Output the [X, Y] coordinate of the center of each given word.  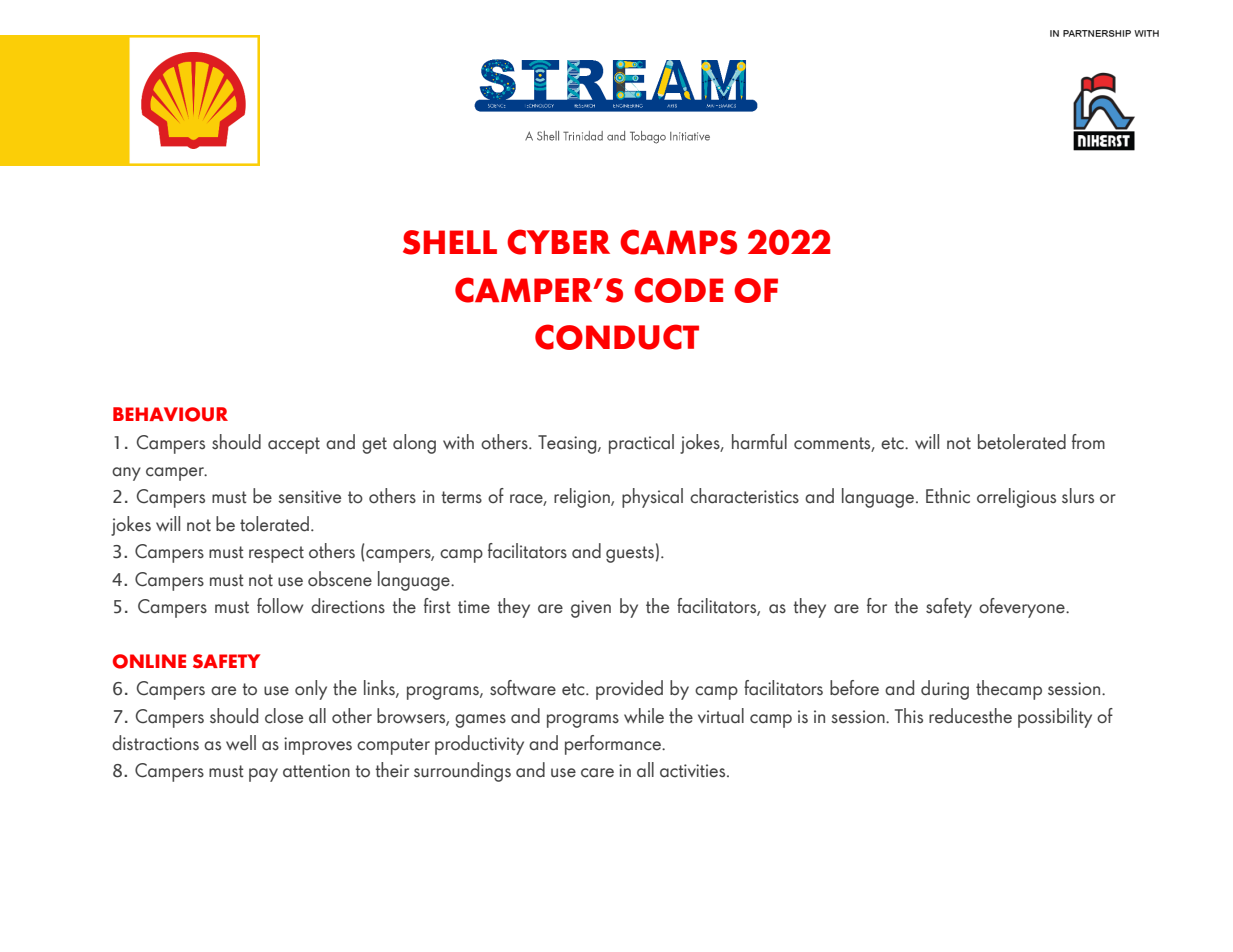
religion [583, 498]
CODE [678, 290]
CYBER [558, 242]
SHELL [450, 242]
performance [614, 745]
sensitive [309, 497]
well [241, 743]
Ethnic [948, 496]
